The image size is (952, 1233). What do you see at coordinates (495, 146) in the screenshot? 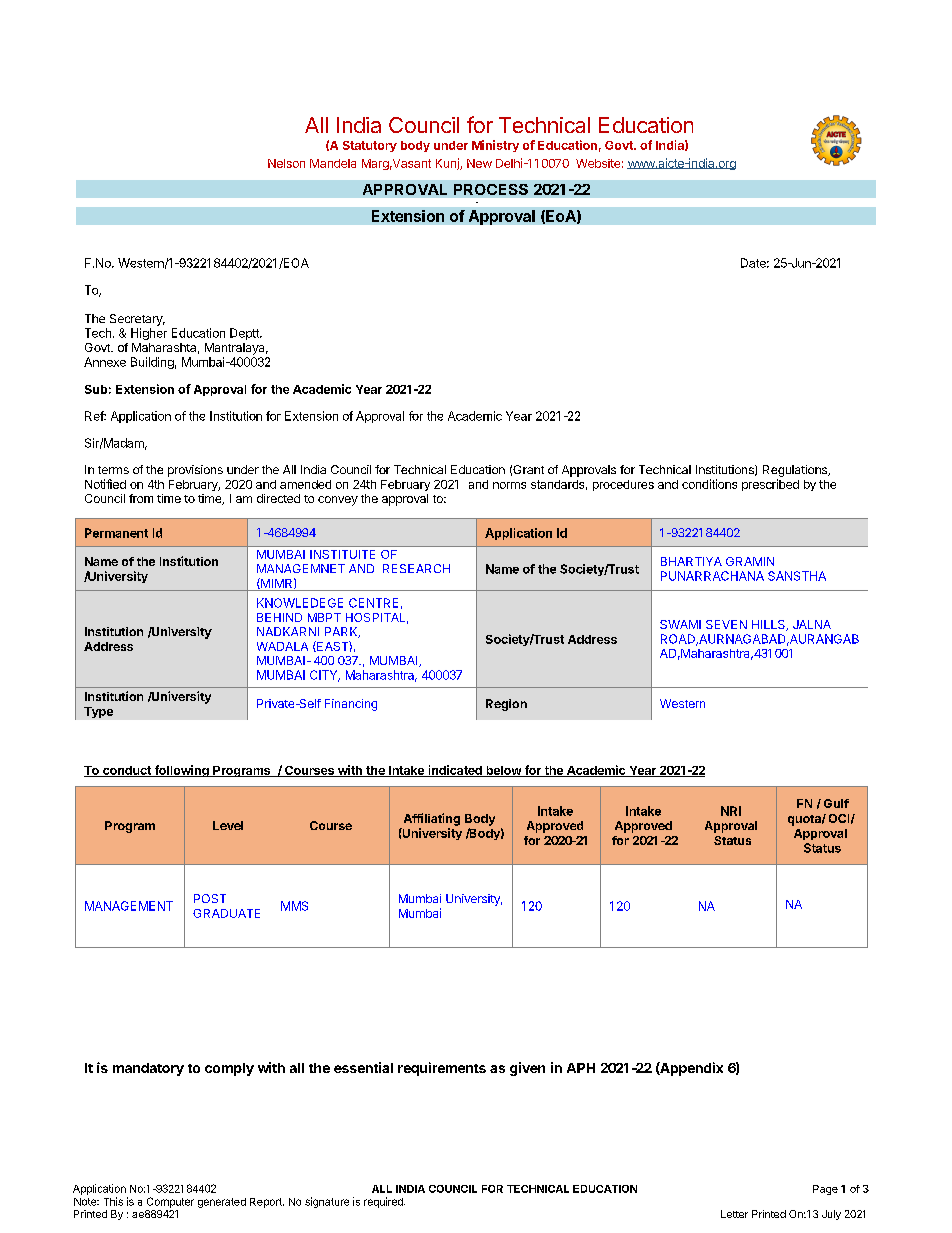
I see `Ministry` at bounding box center [495, 146].
